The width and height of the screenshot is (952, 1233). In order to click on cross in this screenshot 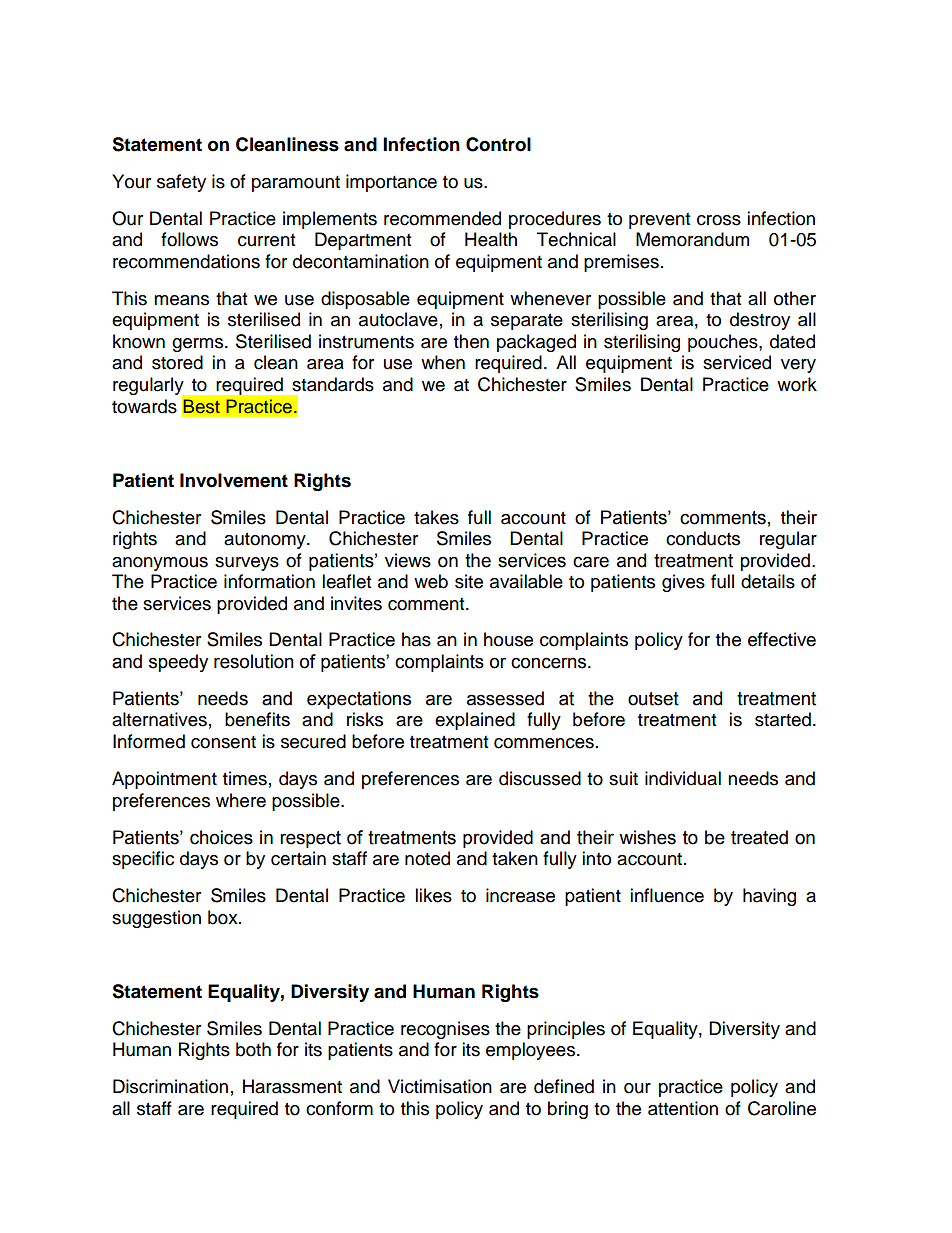, I will do `click(719, 220)`.
